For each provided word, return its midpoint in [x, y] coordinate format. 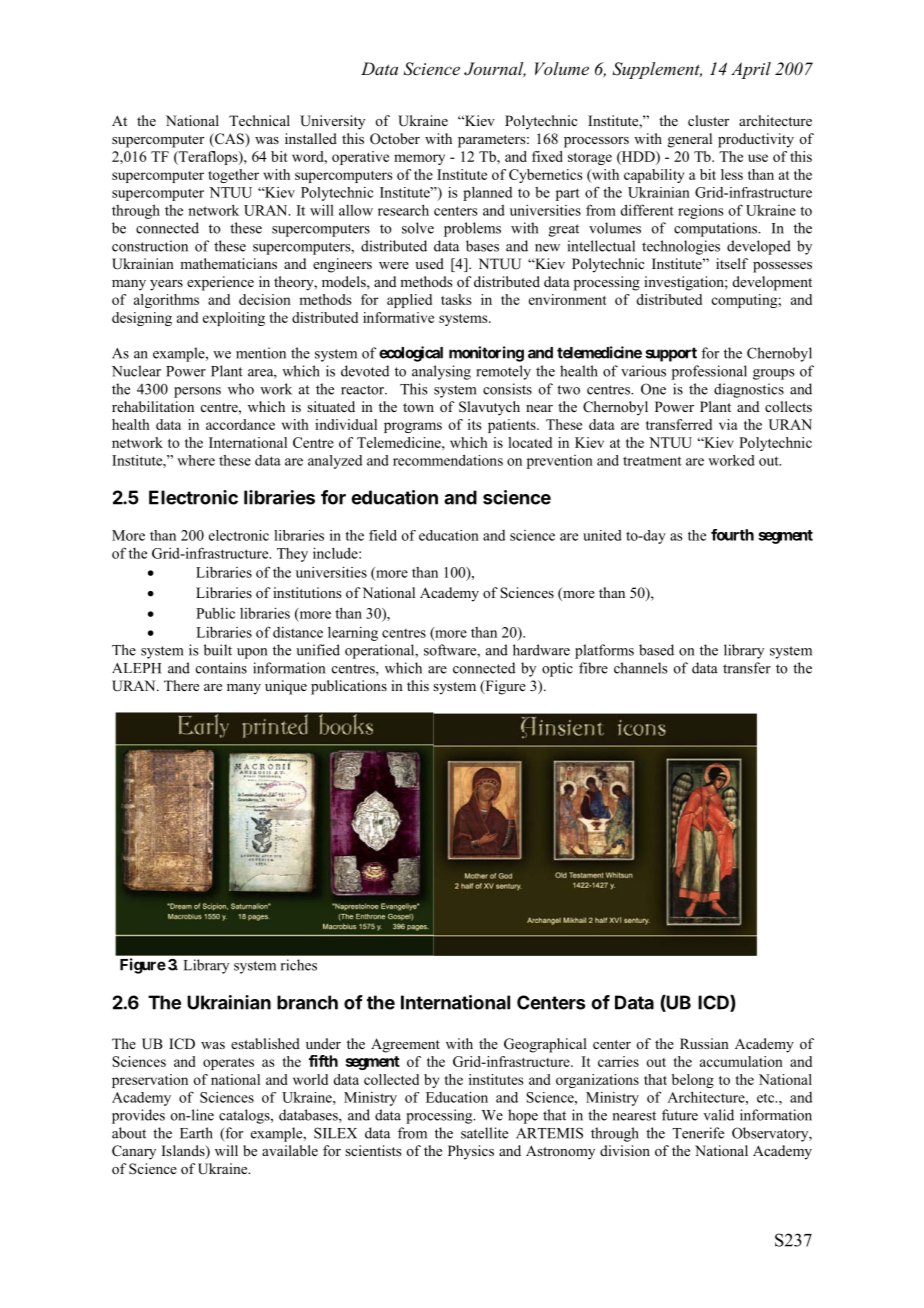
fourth [732, 535]
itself [732, 263]
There [181, 685]
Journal [495, 69]
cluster [708, 120]
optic [557, 669]
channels [641, 668]
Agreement [405, 1045]
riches [299, 965]
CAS [229, 140]
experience [220, 283]
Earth [196, 1133]
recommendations [448, 460]
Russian [704, 1043]
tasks [456, 299]
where [196, 460]
